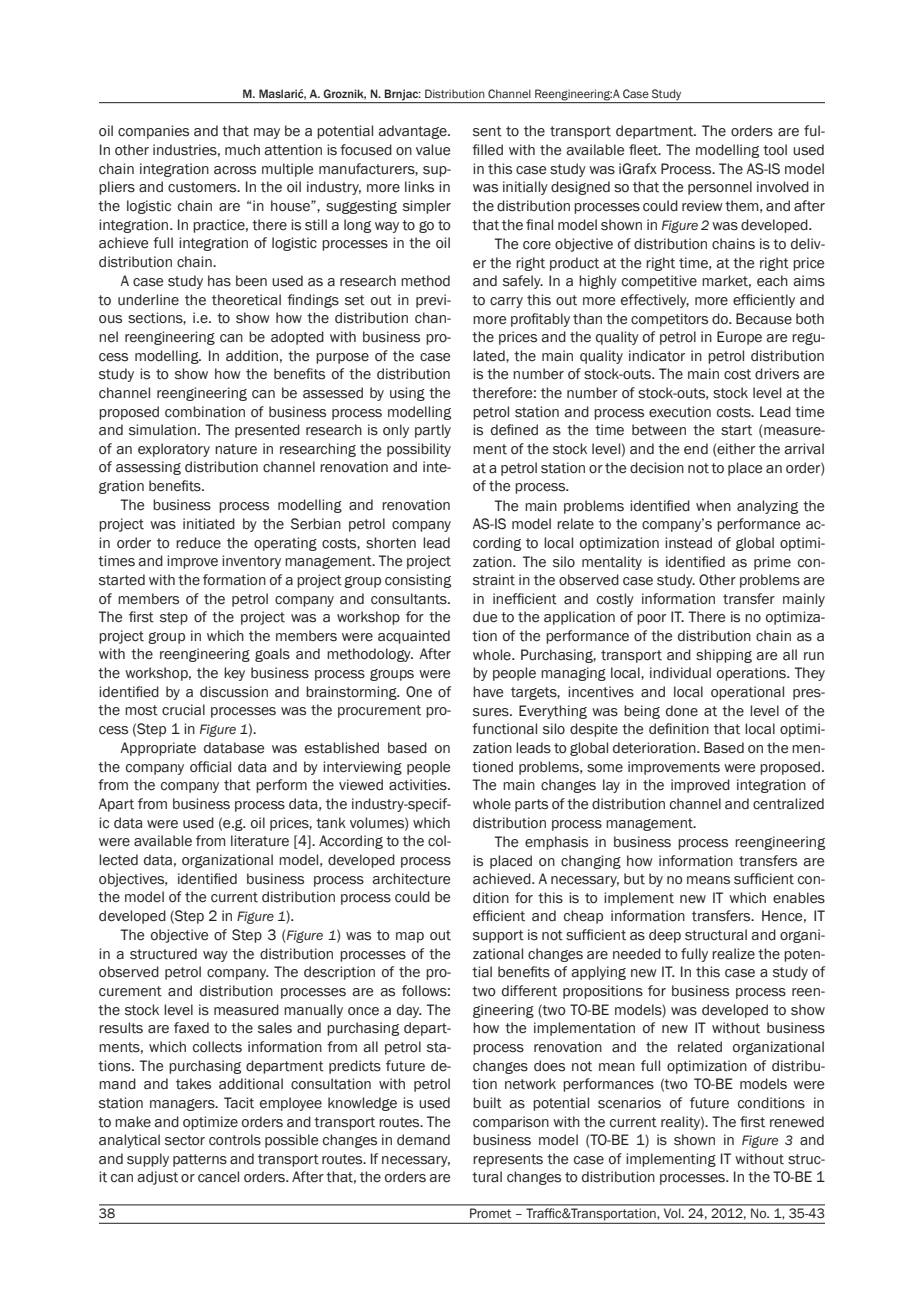 This document has height=1308, width=924. Describe the element at coordinates (203, 187) in the document. I see `customers` at that location.
